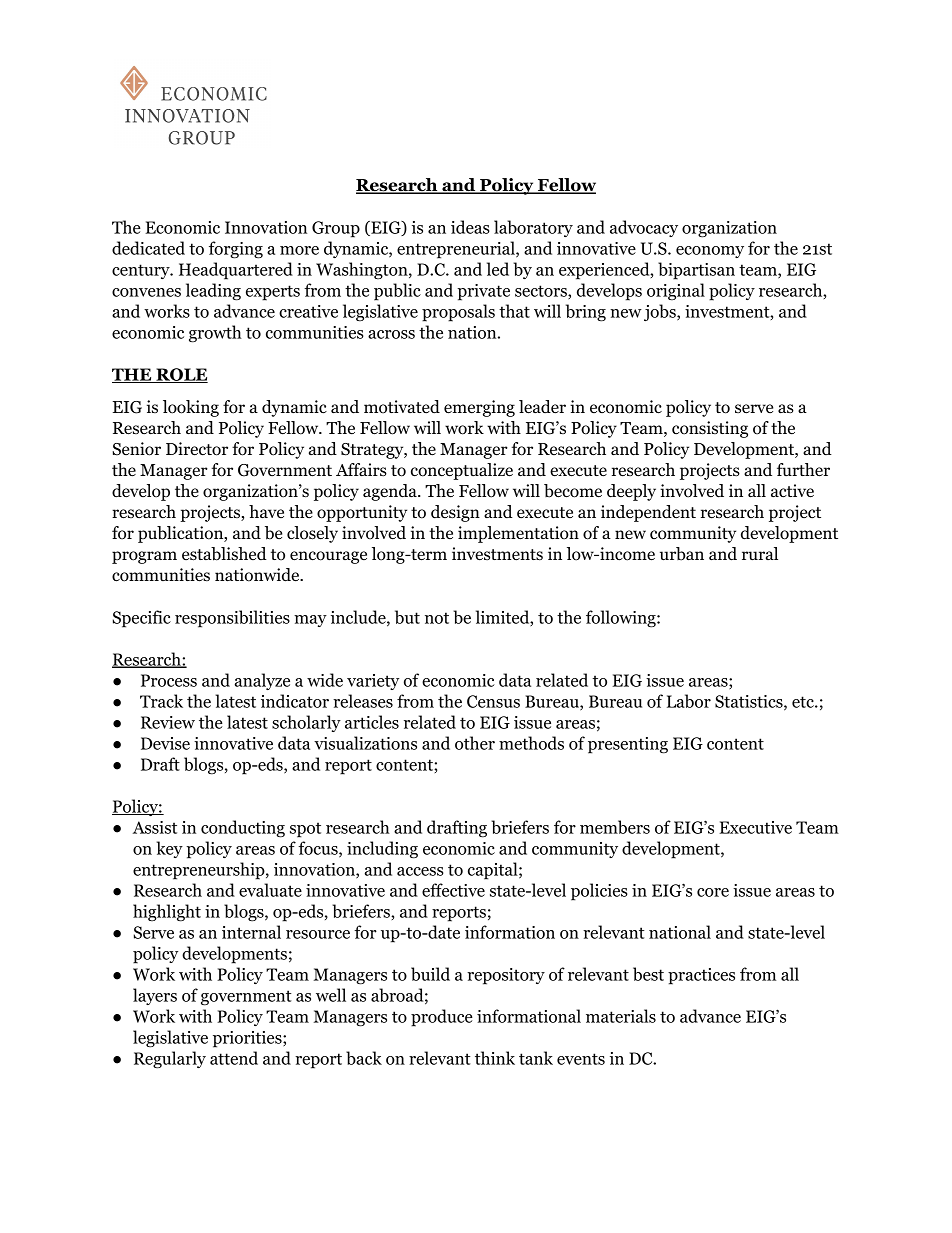 The width and height of the image is (952, 1233). Describe the element at coordinates (760, 553) in the image. I see `rural` at that location.
